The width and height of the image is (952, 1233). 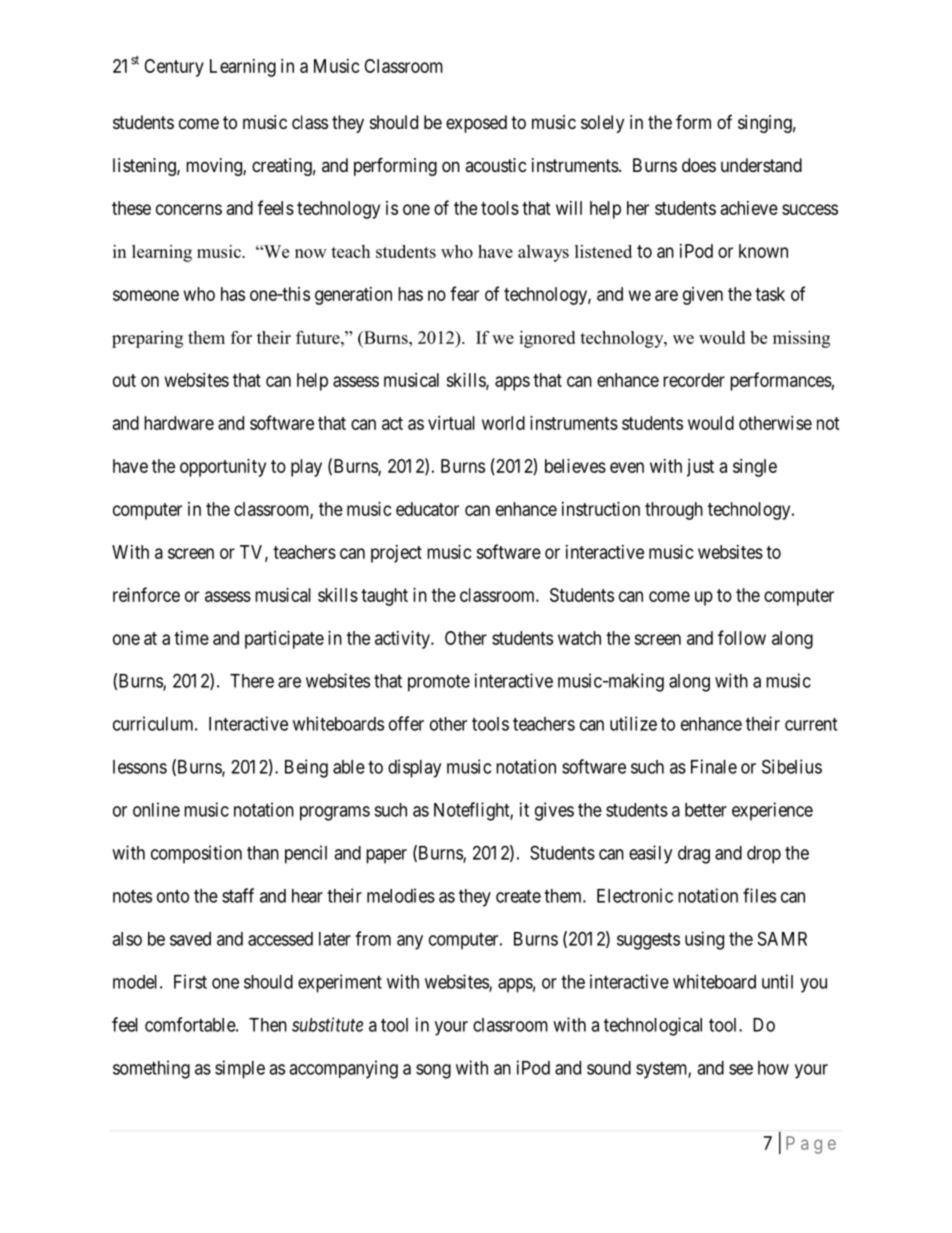 What do you see at coordinates (433, 1071) in the image?
I see `song` at bounding box center [433, 1071].
